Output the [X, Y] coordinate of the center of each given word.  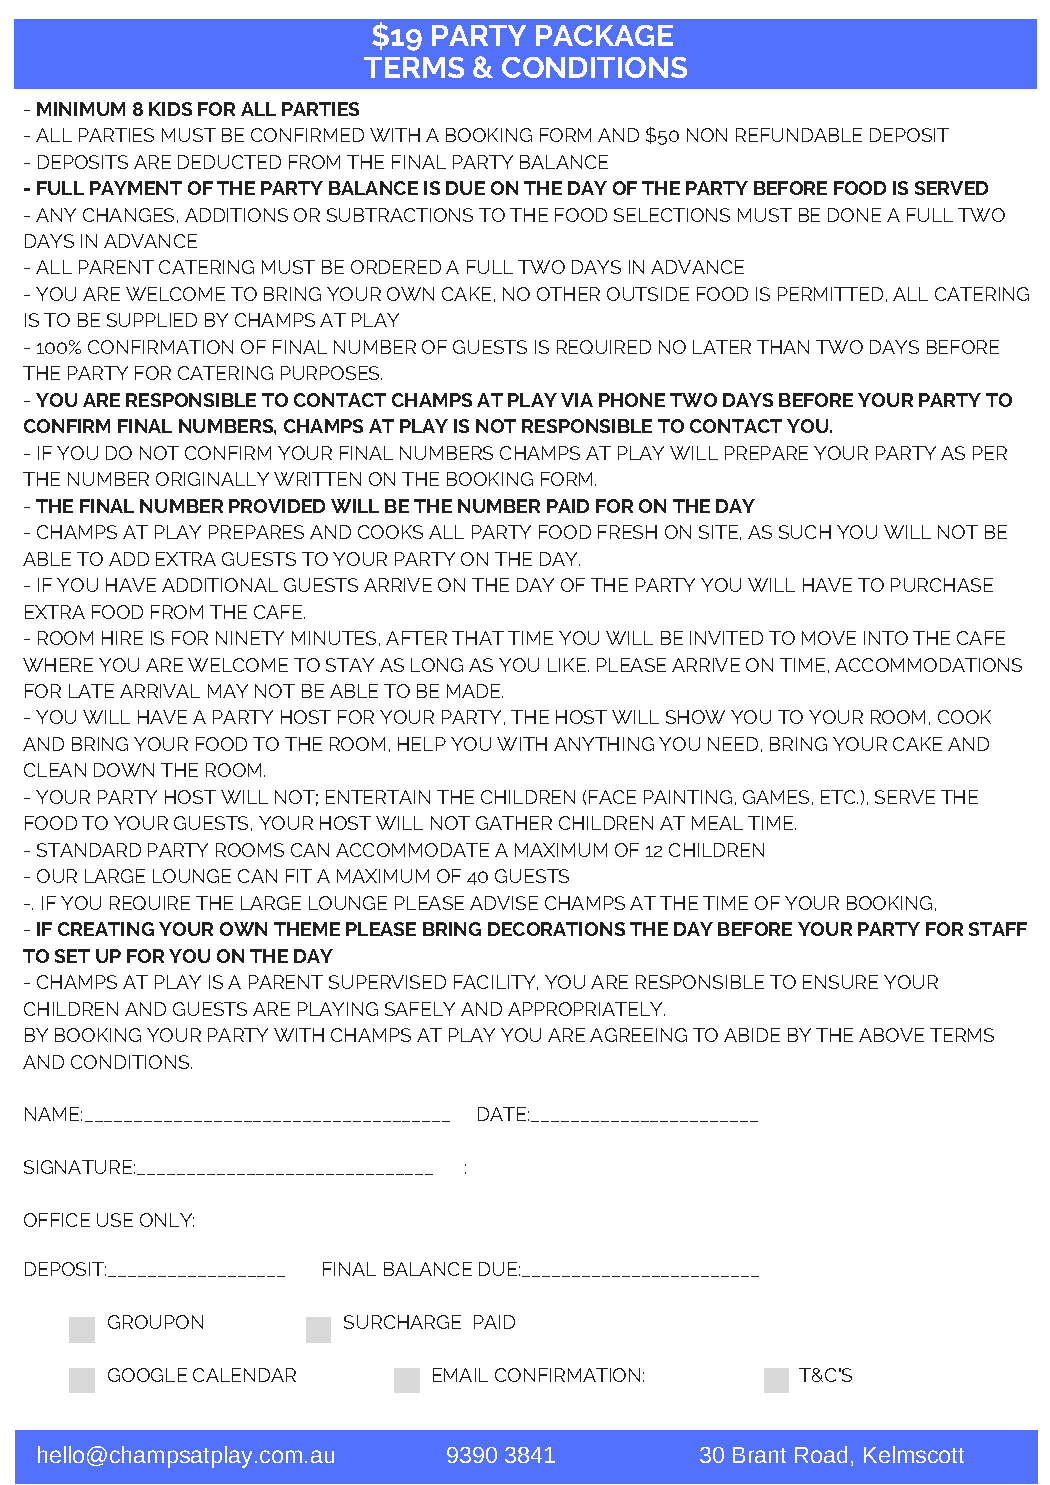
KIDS [170, 109]
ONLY [167, 1220]
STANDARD [89, 850]
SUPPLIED [152, 320]
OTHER [568, 294]
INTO [886, 638]
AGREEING [638, 1035]
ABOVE [891, 1035]
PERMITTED [830, 294]
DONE [854, 215]
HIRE [122, 638]
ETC [839, 797]
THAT [478, 638]
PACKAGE [604, 35]
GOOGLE [147, 1375]
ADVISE [504, 903]
